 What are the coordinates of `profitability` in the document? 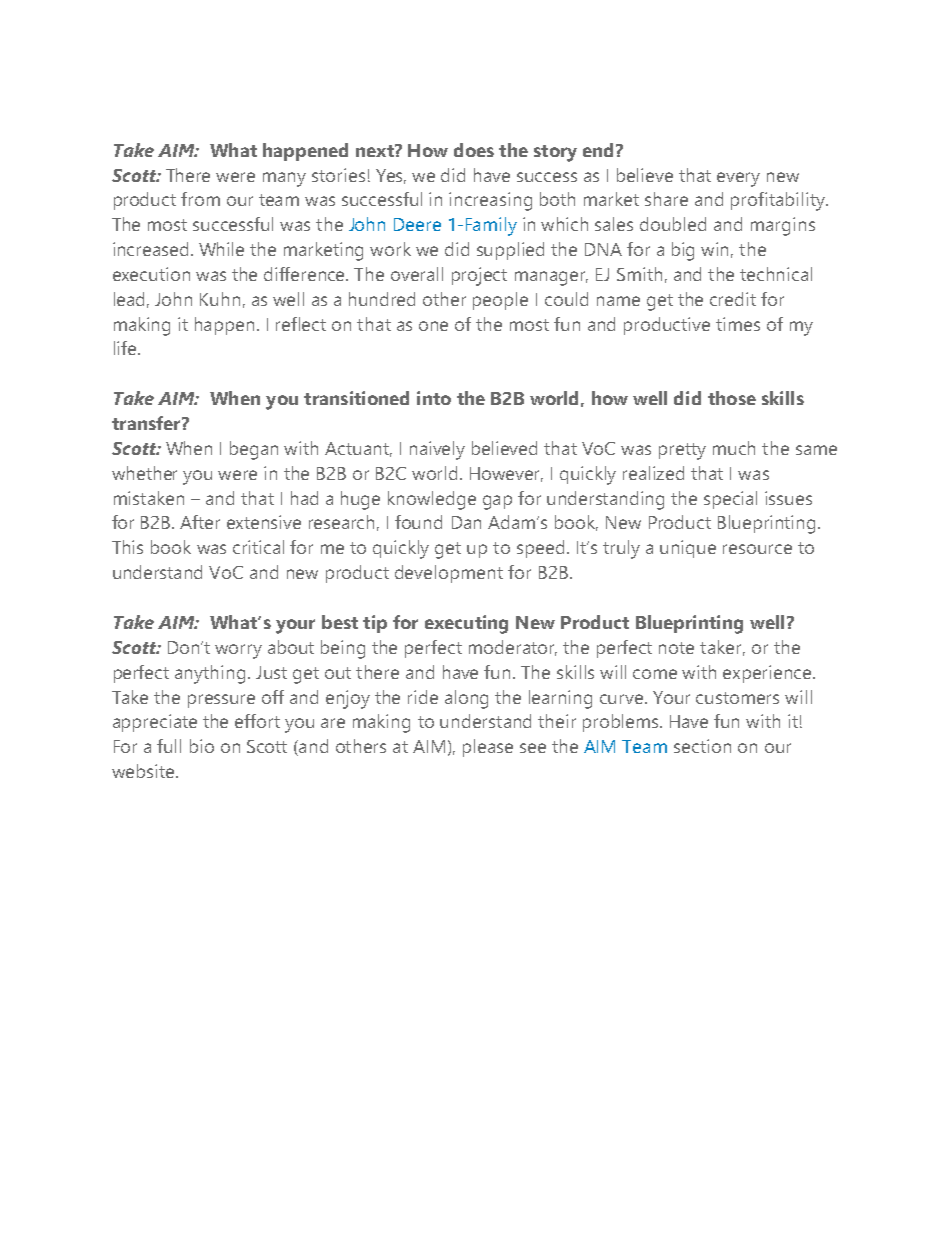 It's located at (779, 201).
